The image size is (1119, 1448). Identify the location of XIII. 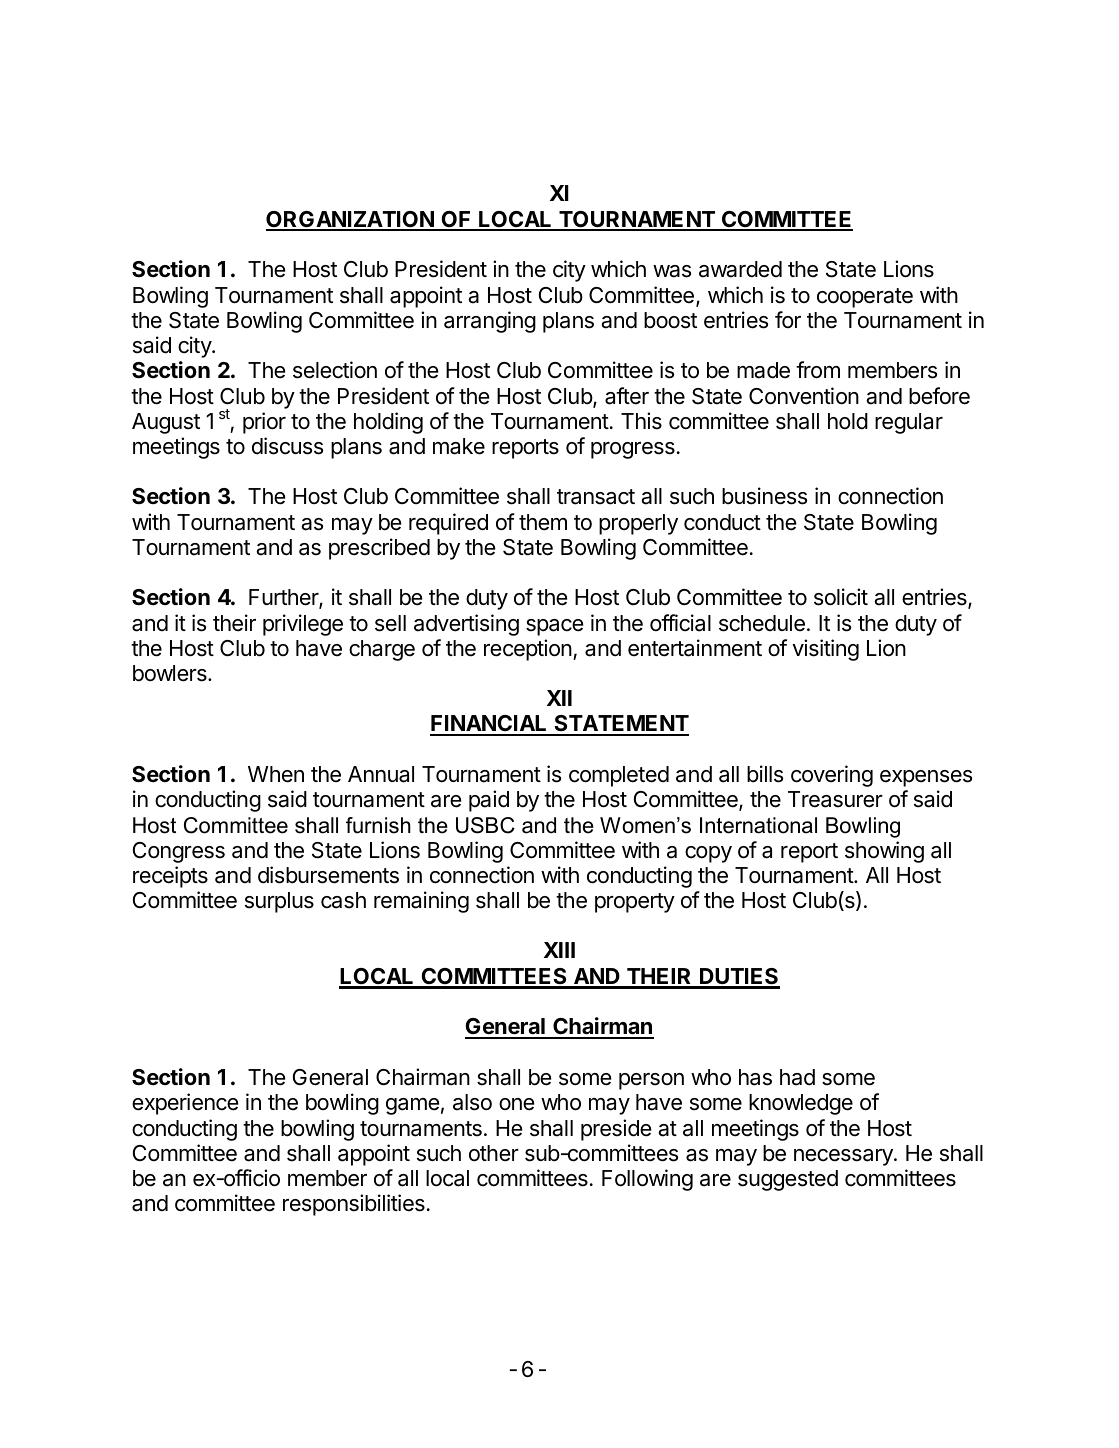
(559, 950).
